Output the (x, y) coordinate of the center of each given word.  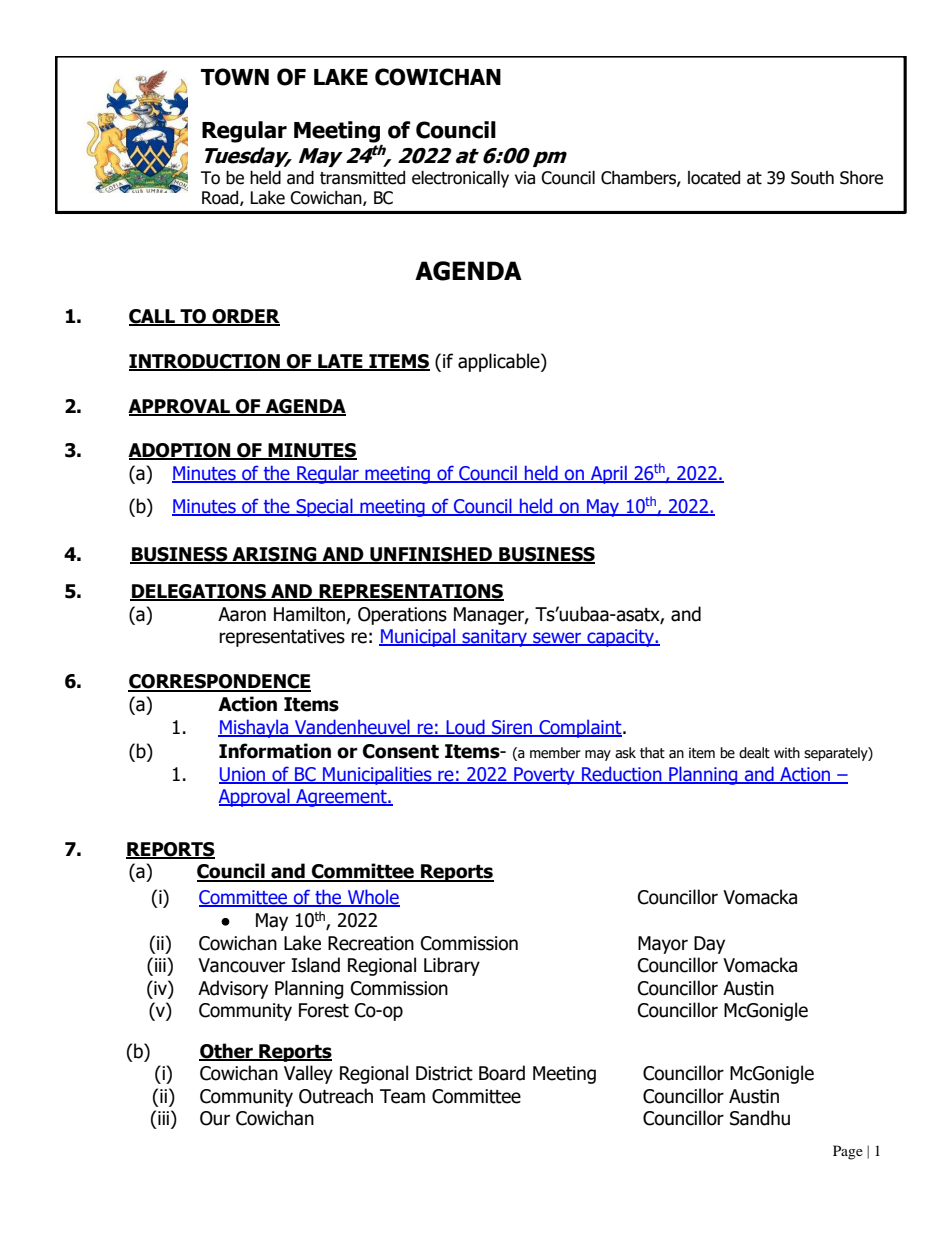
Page (848, 1152)
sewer (557, 639)
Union (243, 775)
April (609, 474)
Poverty (544, 776)
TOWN (235, 77)
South (812, 178)
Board (502, 1073)
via (525, 178)
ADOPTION (180, 451)
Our (215, 1118)
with (787, 752)
